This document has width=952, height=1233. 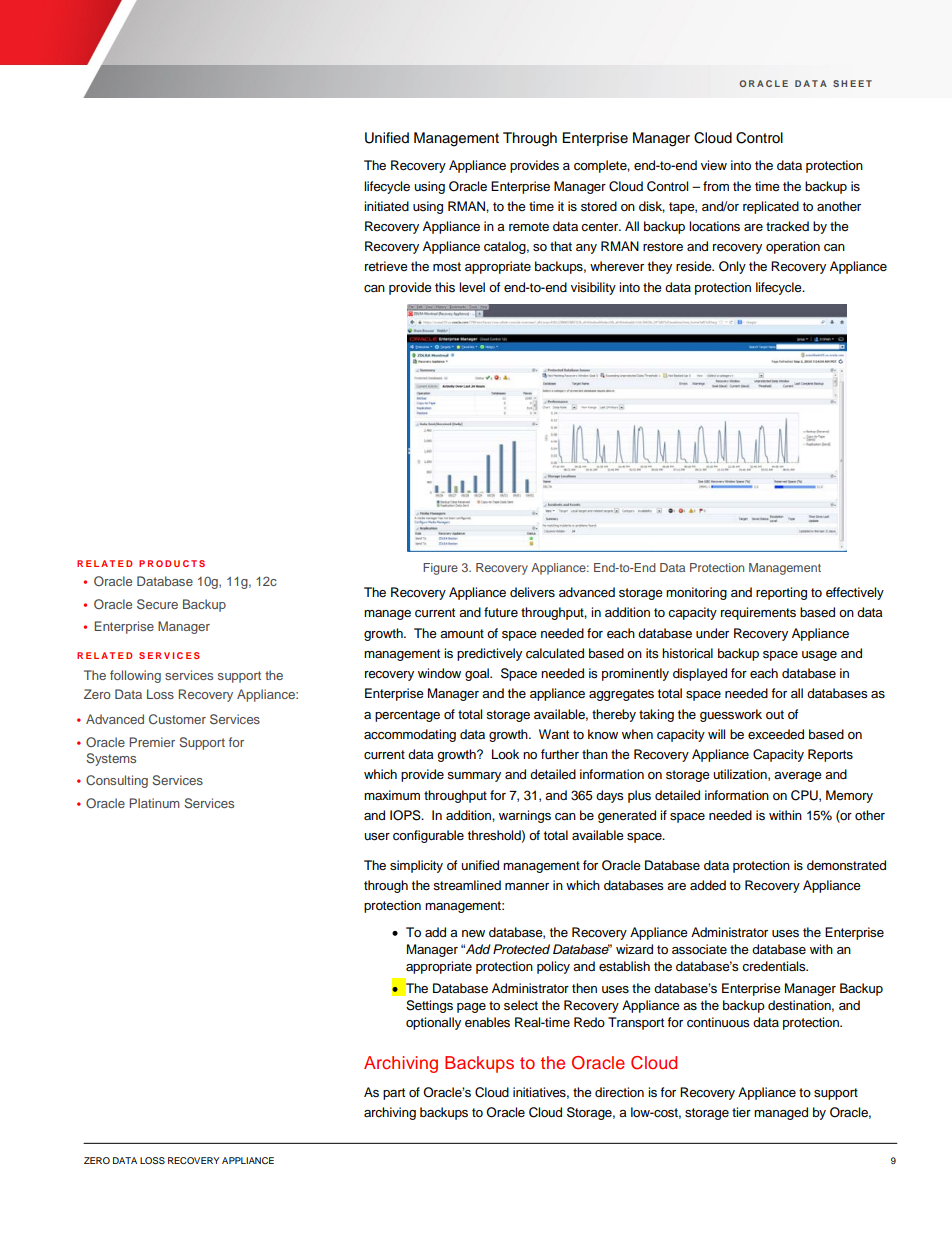 What do you see at coordinates (714, 165) in the document?
I see `view` at bounding box center [714, 165].
